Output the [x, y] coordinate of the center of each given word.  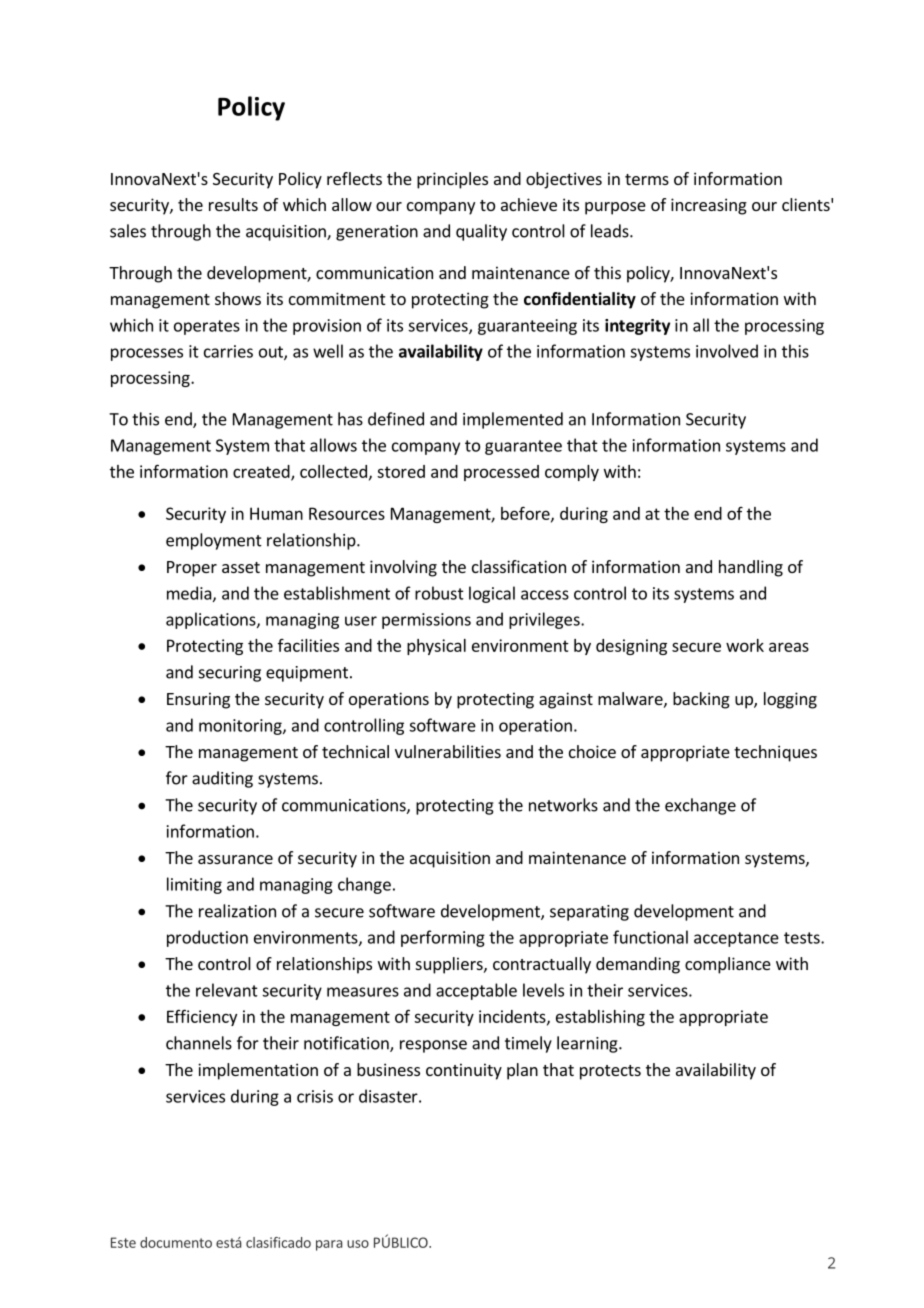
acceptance [736, 939]
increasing [709, 206]
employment [214, 541]
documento [176, 1242]
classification [519, 566]
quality [481, 232]
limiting [194, 885]
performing [443, 938]
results [233, 204]
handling [751, 568]
